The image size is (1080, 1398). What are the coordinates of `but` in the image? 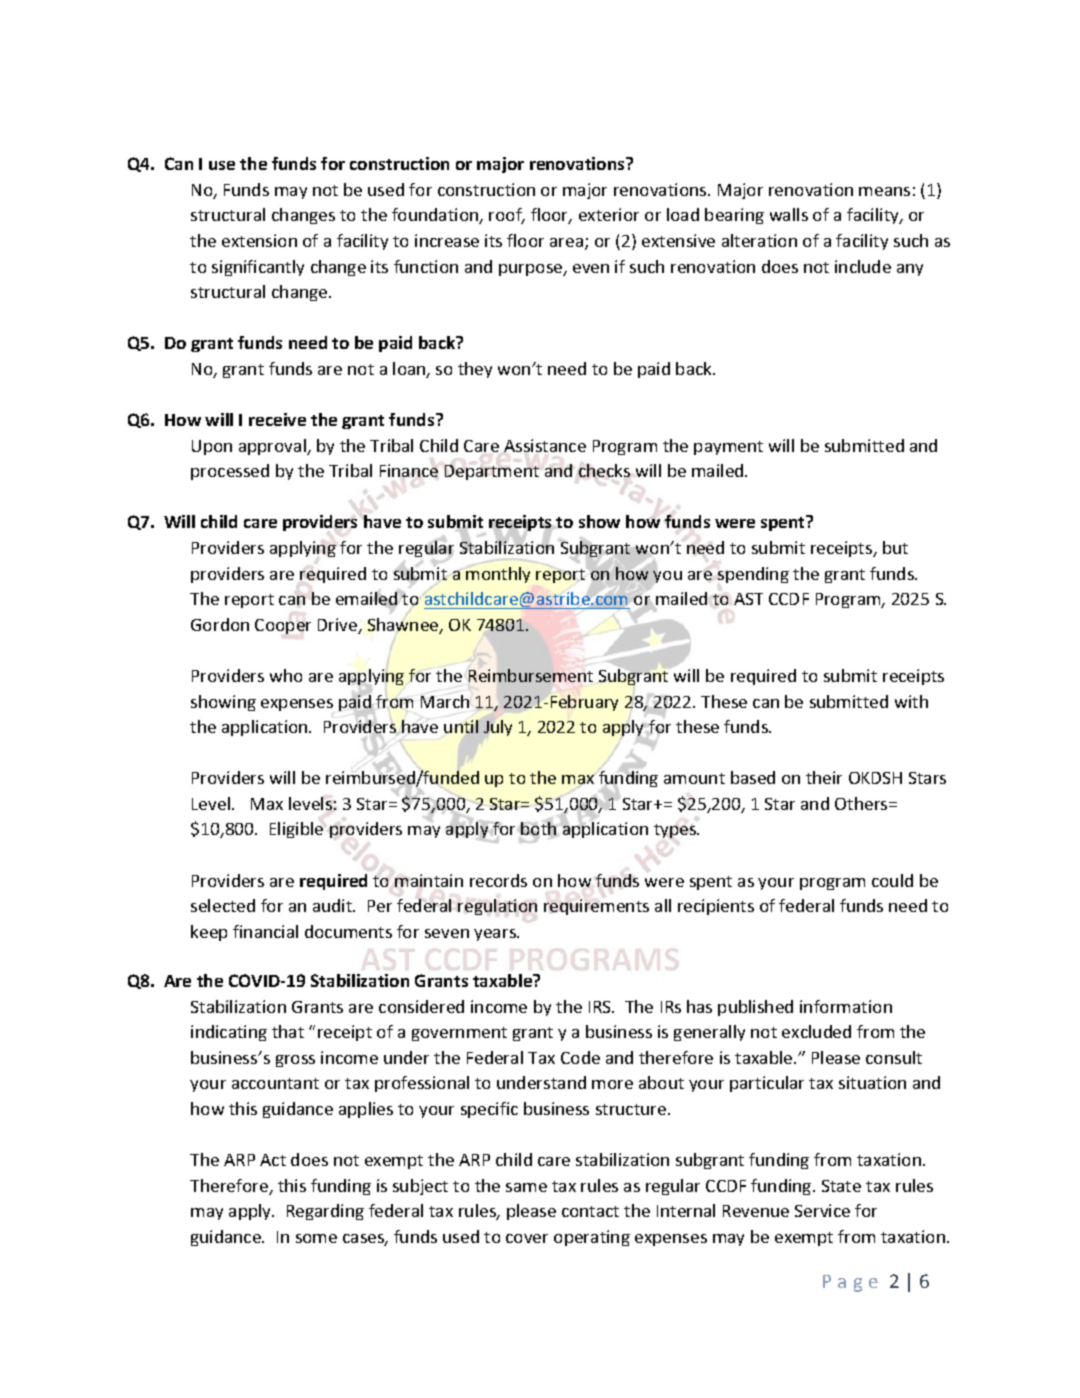 It's located at (895, 547).
